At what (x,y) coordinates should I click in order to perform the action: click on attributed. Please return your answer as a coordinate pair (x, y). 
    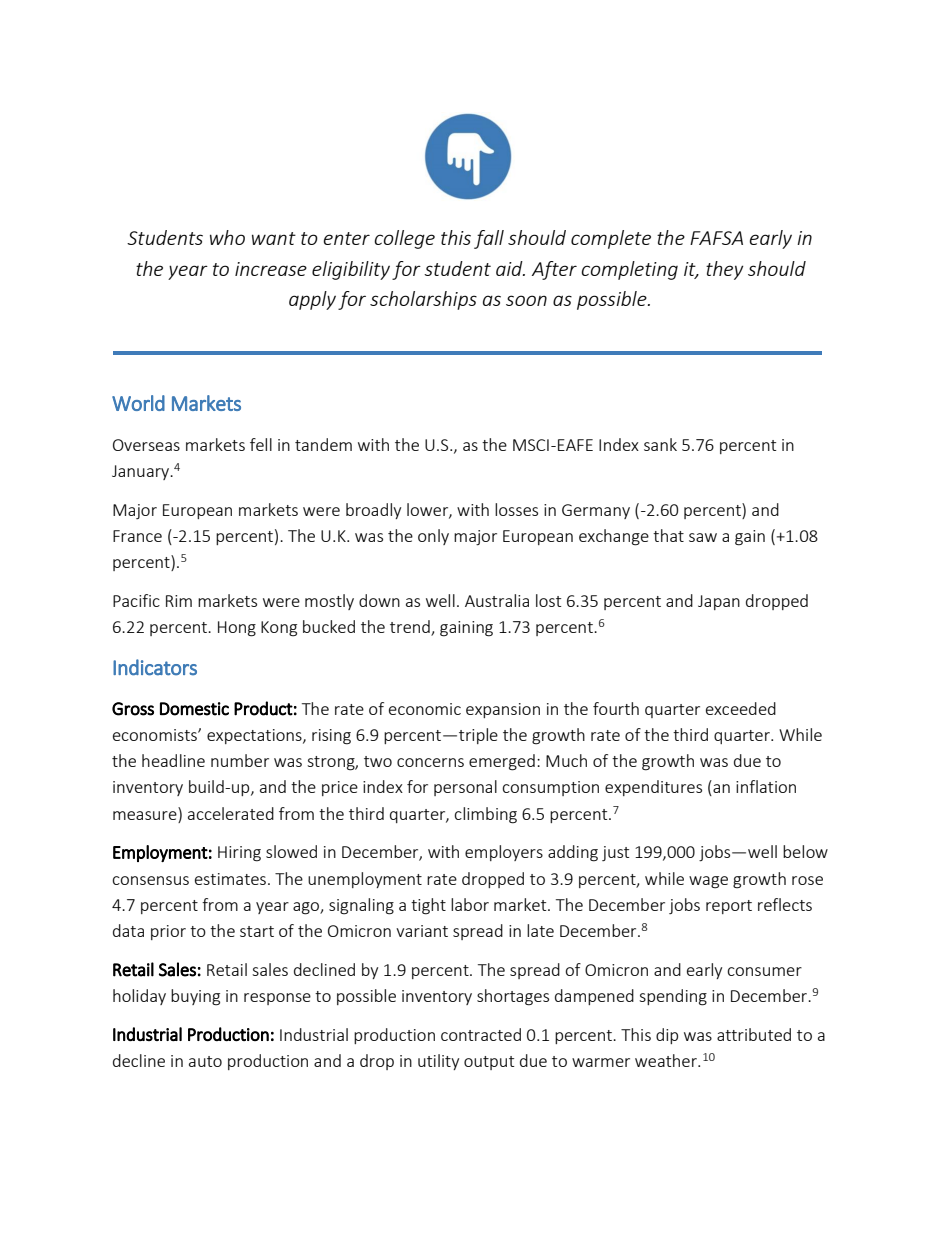
    Looking at the image, I should click on (754, 1034).
